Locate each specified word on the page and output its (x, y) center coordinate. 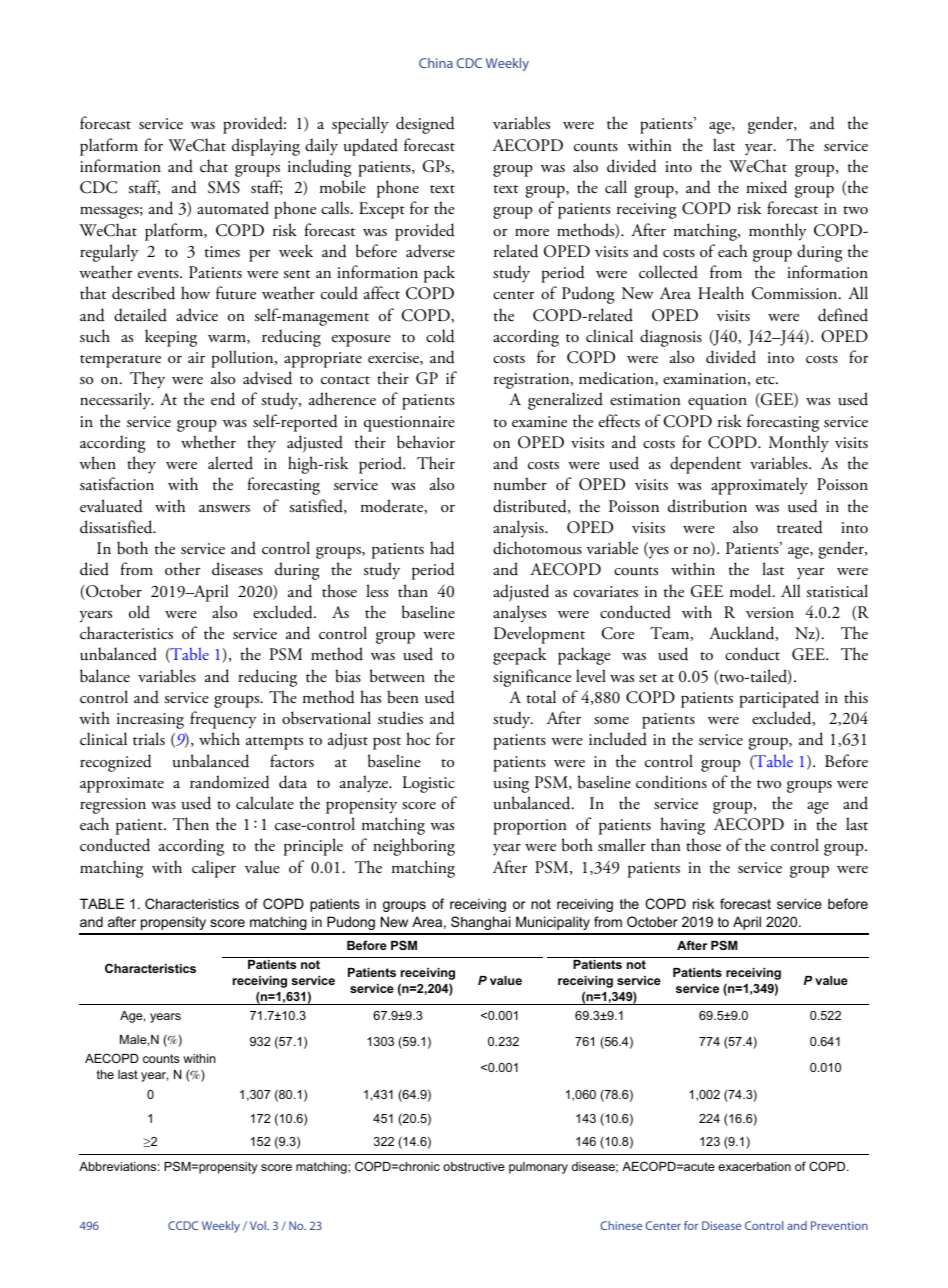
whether (208, 441)
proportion (530, 827)
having (682, 826)
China (436, 63)
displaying (266, 147)
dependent (705, 465)
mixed (766, 187)
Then (191, 823)
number (520, 484)
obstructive (474, 1166)
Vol (259, 1225)
